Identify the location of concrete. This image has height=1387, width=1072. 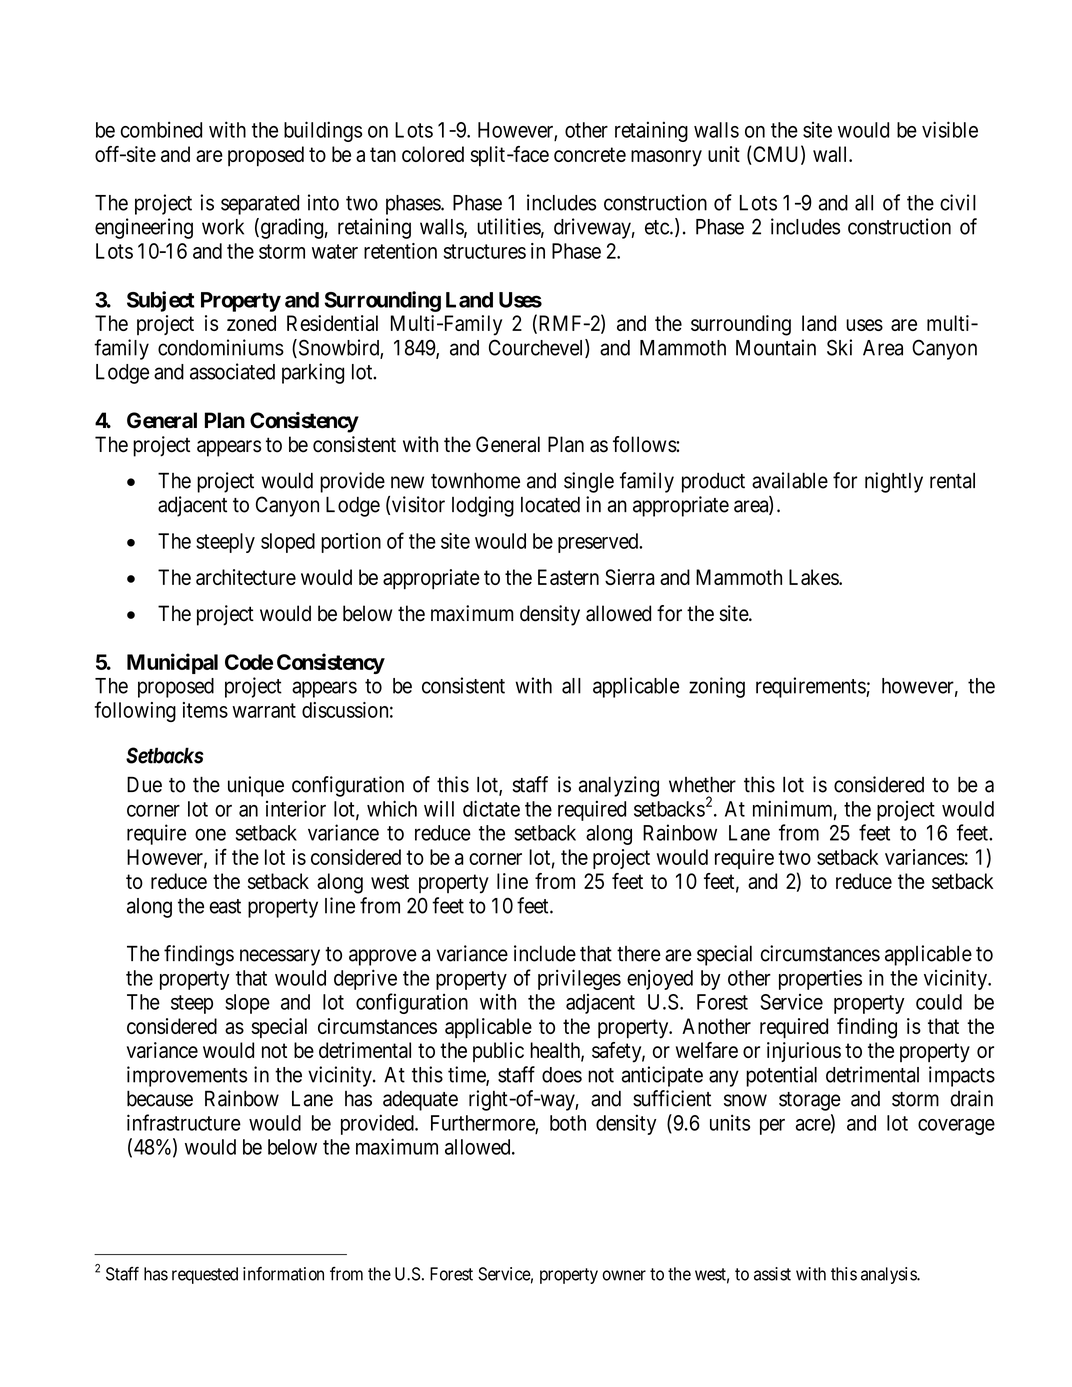
(590, 154).
